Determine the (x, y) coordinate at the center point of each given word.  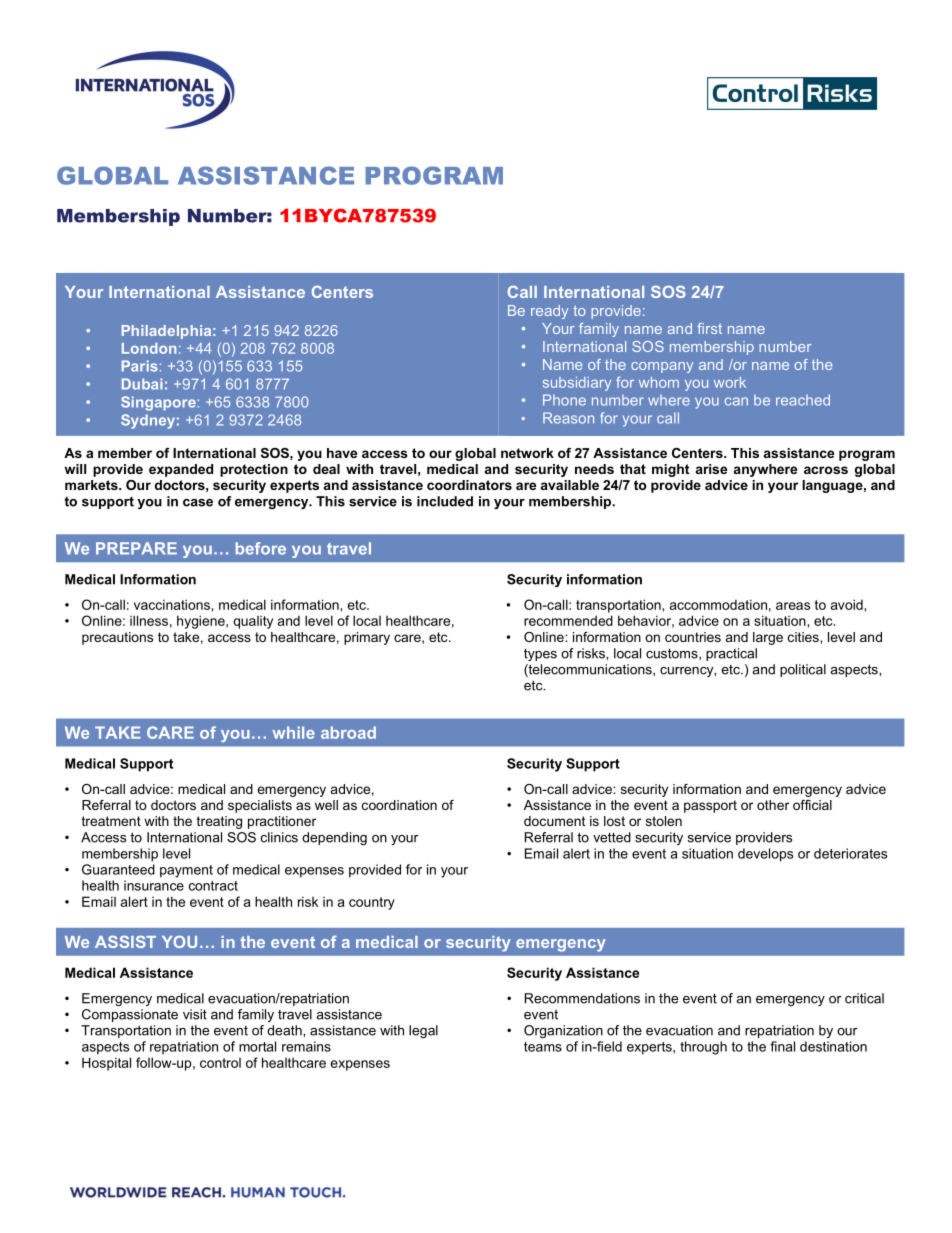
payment (186, 871)
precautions (117, 638)
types (540, 655)
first (709, 328)
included (445, 501)
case (198, 503)
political (803, 670)
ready (549, 312)
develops (765, 855)
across (826, 470)
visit (195, 1014)
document (555, 821)
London (149, 348)
